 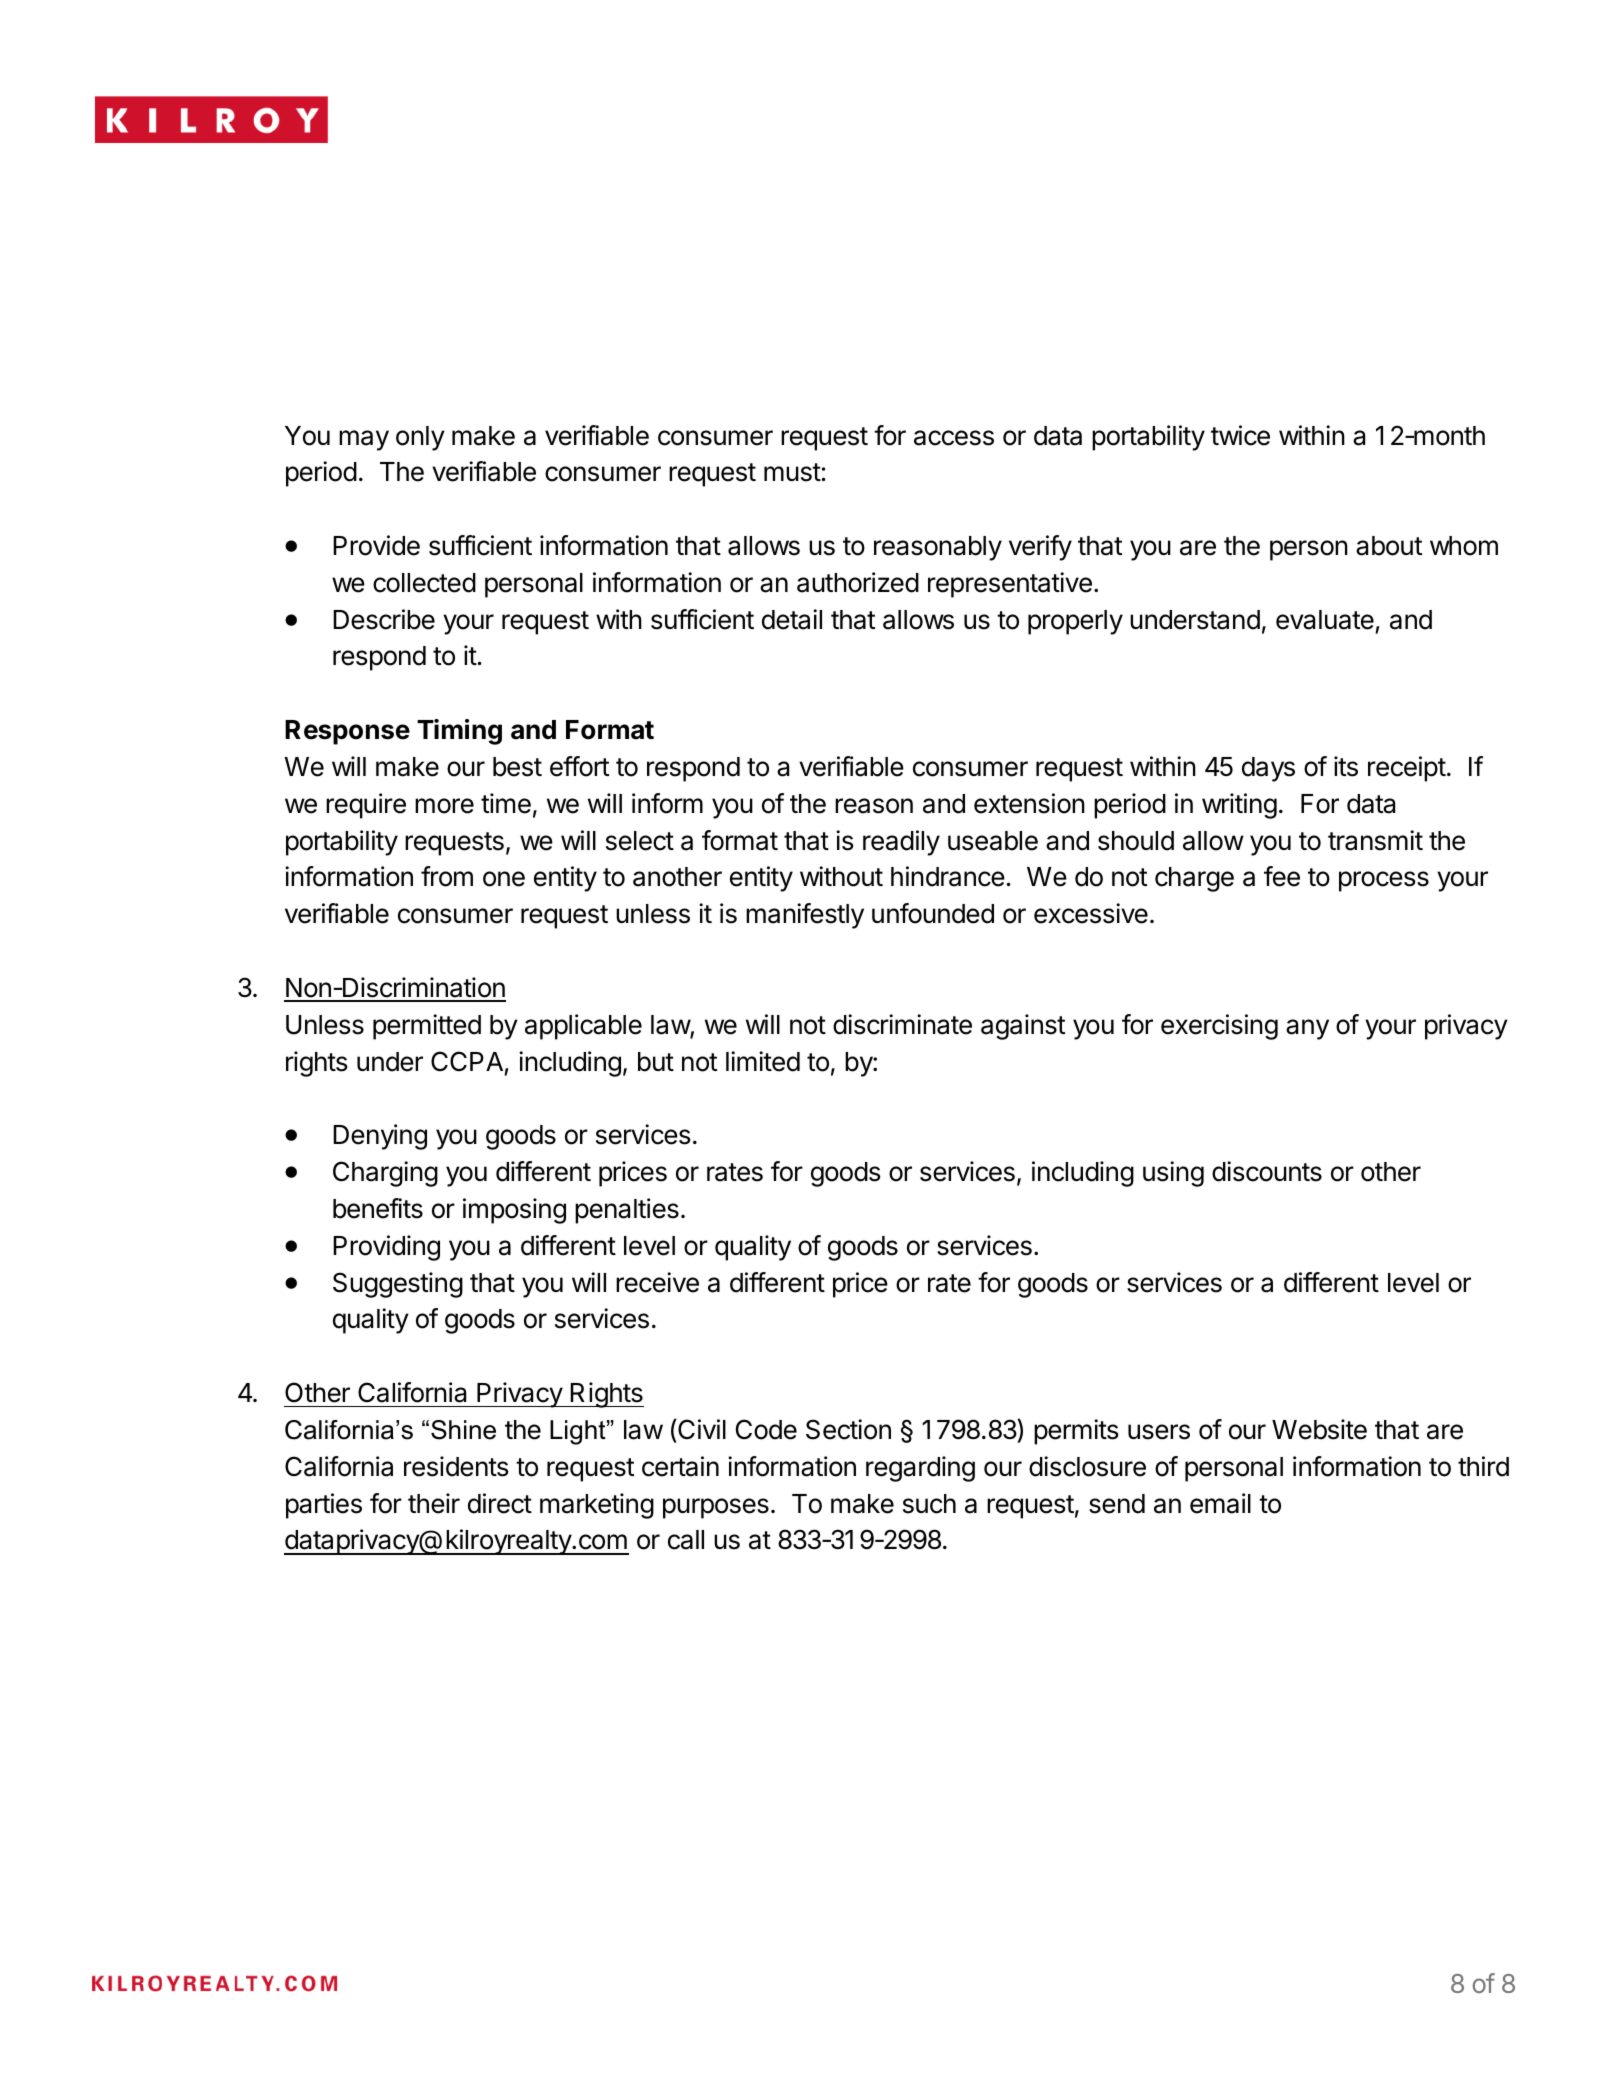 I want to click on Website, so click(x=1319, y=1429).
